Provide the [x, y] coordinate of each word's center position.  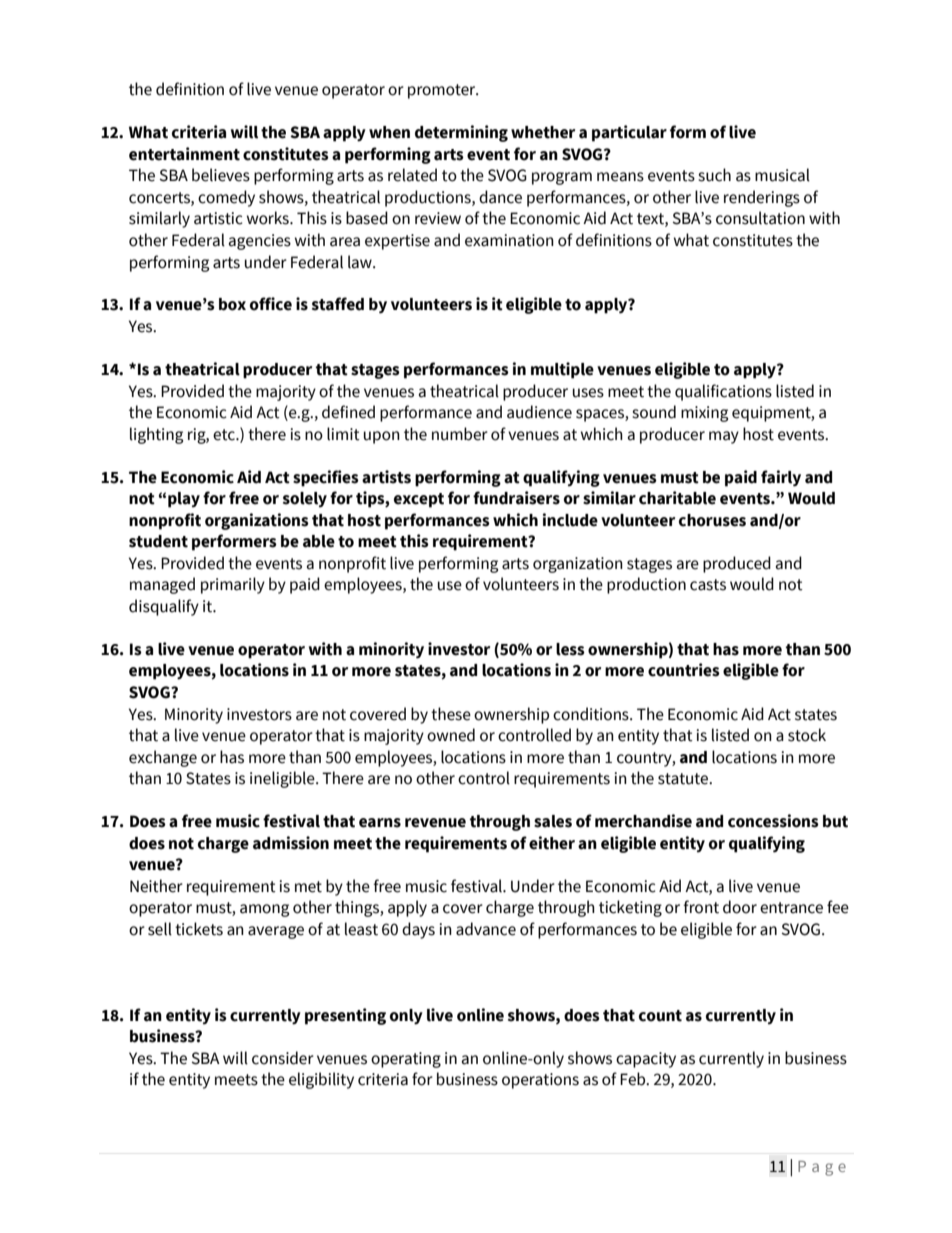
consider [283, 1058]
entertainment [184, 154]
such [714, 175]
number [460, 434]
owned [451, 735]
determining [461, 133]
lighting [156, 435]
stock [807, 735]
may [724, 437]
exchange [163, 758]
